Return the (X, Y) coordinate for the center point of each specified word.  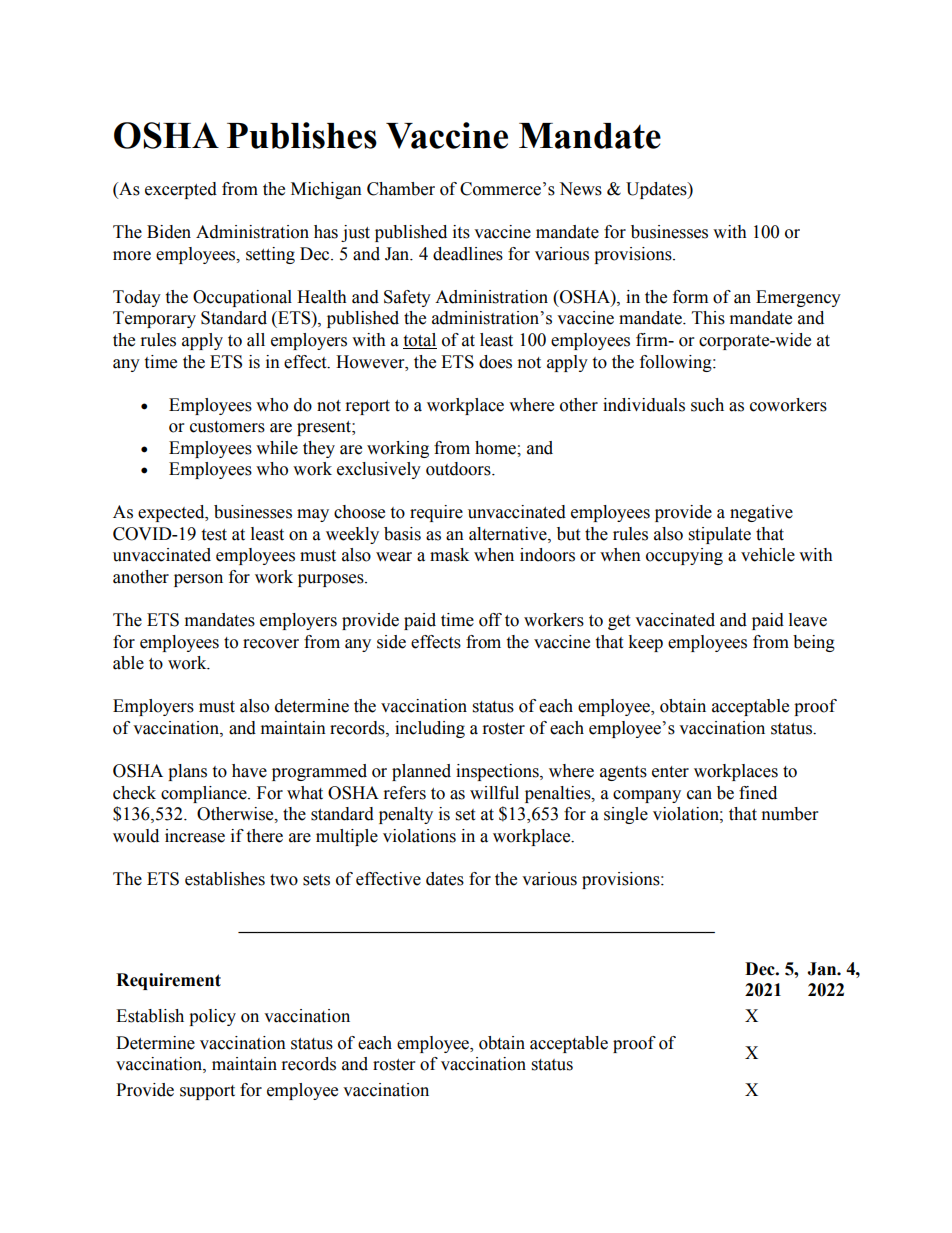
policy (212, 1017)
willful (494, 793)
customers (227, 427)
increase (195, 836)
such (707, 405)
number (790, 814)
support (207, 1092)
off (490, 620)
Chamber (401, 189)
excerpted (181, 190)
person (198, 580)
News (580, 189)
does (495, 362)
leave (808, 620)
